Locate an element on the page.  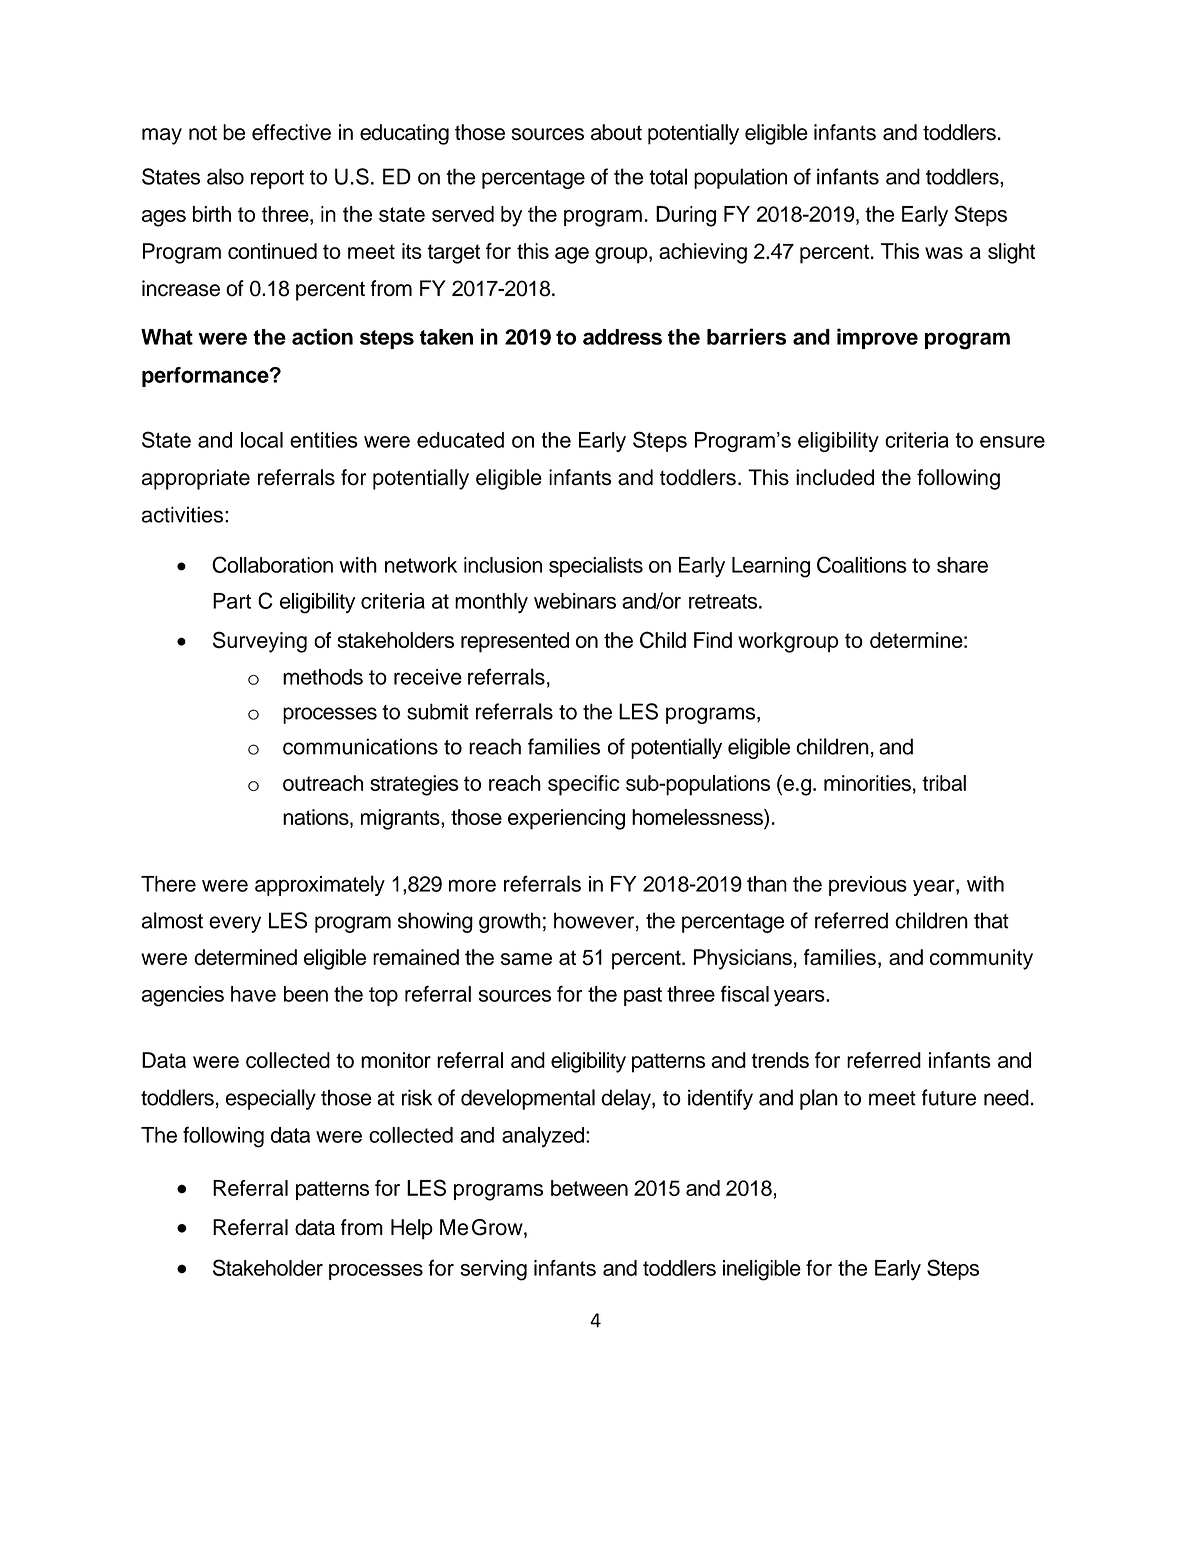
educated is located at coordinates (460, 440).
